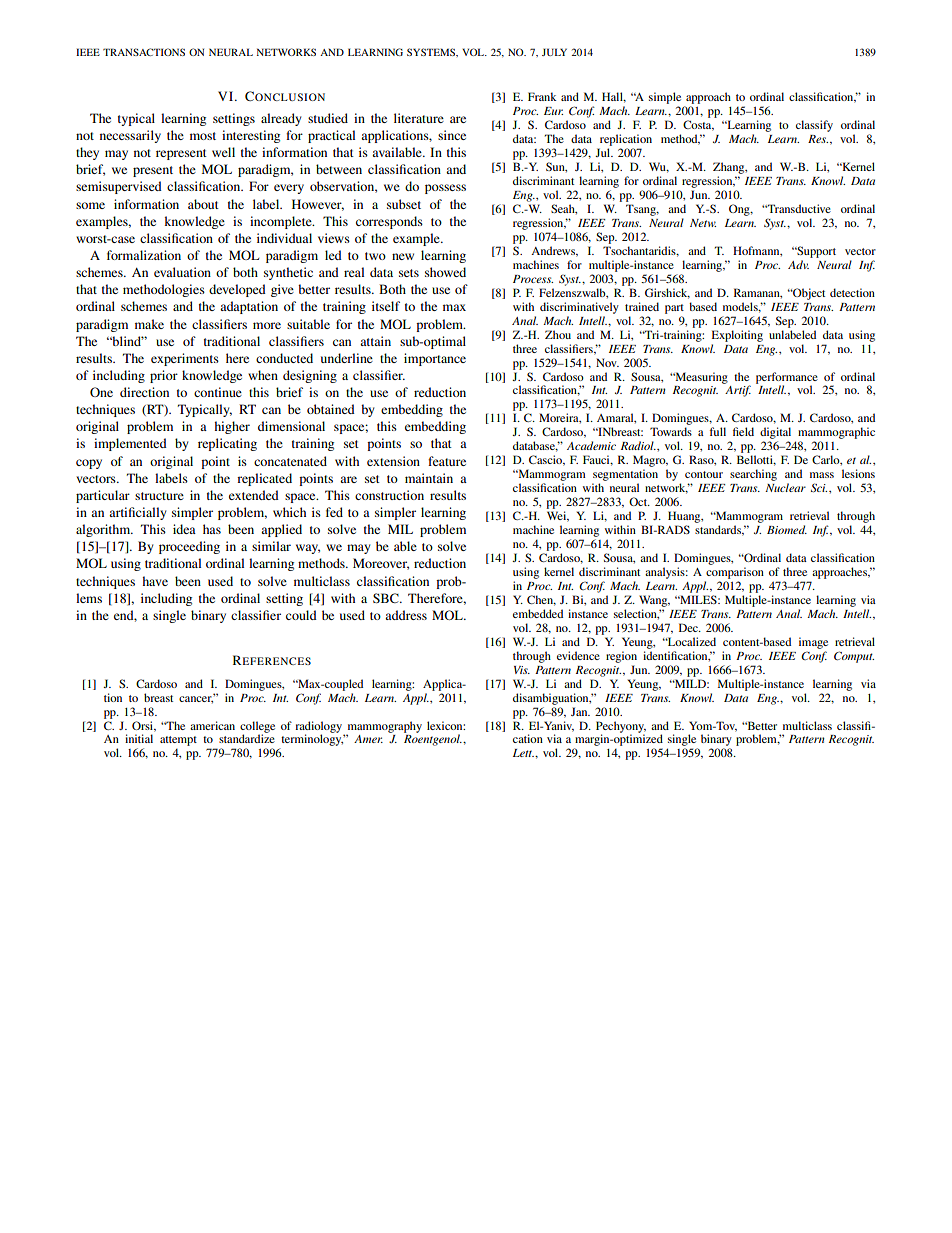 The height and width of the document is (1233, 952). Describe the element at coordinates (787, 379) in the document. I see `performance` at that location.
